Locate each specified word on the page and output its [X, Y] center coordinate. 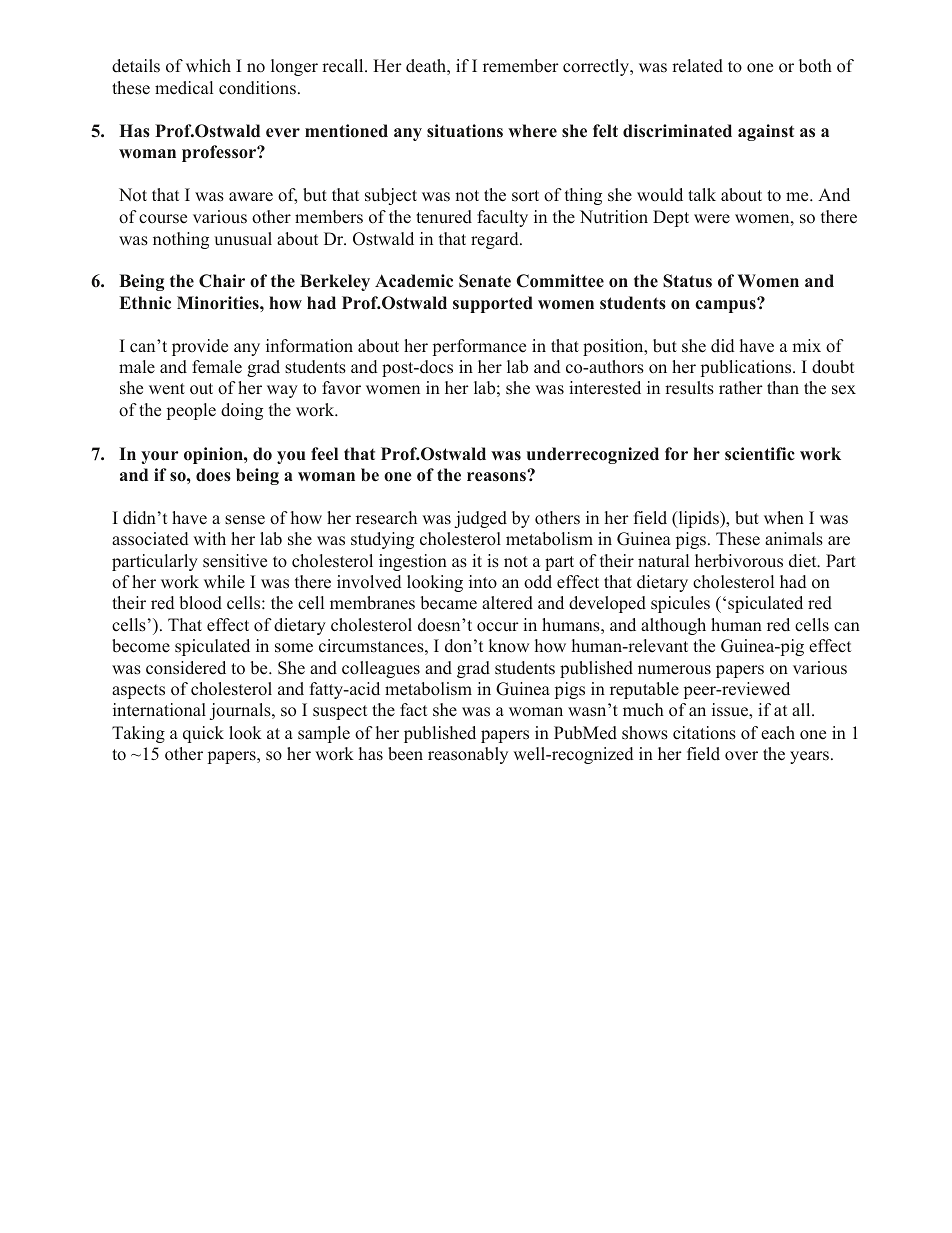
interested [605, 388]
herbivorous [739, 561]
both [815, 66]
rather [741, 388]
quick [203, 734]
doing [242, 411]
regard [496, 240]
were [712, 219]
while [224, 582]
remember [521, 66]
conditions [257, 88]
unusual [243, 239]
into [483, 582]
